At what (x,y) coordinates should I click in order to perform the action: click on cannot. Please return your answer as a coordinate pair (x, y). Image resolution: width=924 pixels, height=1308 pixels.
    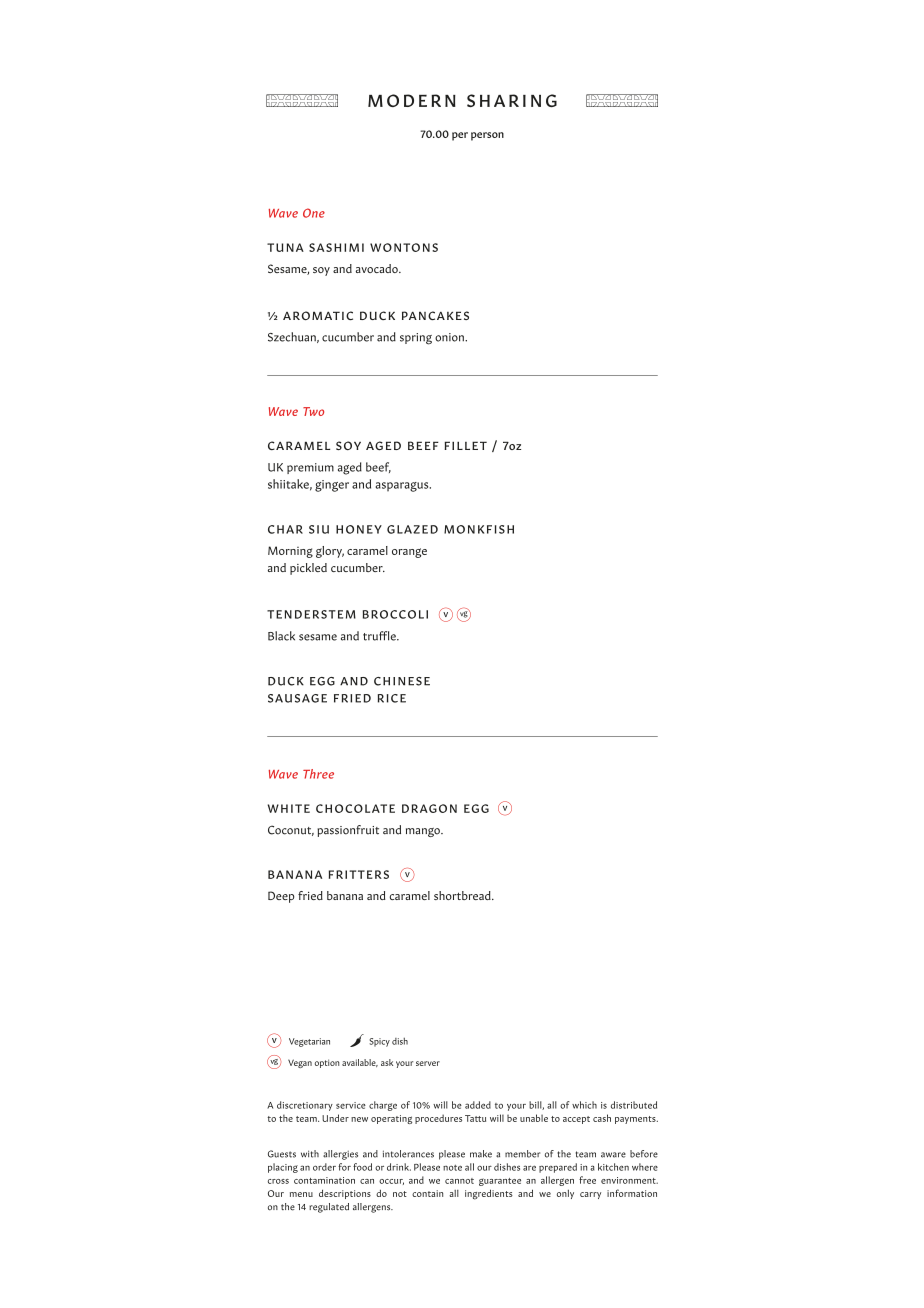
    Looking at the image, I should click on (459, 1181).
